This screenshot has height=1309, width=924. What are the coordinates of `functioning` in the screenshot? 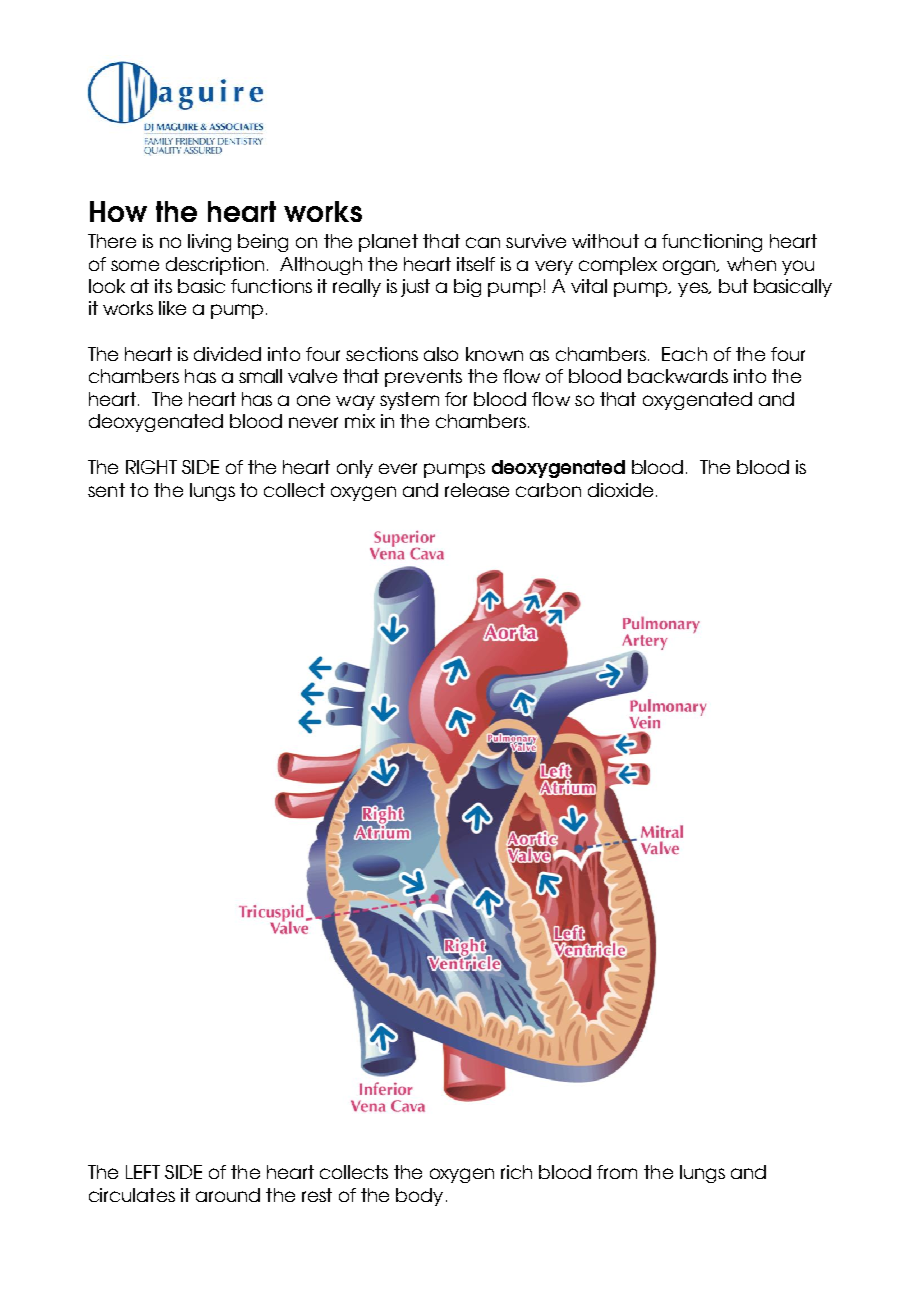 It's located at (712, 243).
